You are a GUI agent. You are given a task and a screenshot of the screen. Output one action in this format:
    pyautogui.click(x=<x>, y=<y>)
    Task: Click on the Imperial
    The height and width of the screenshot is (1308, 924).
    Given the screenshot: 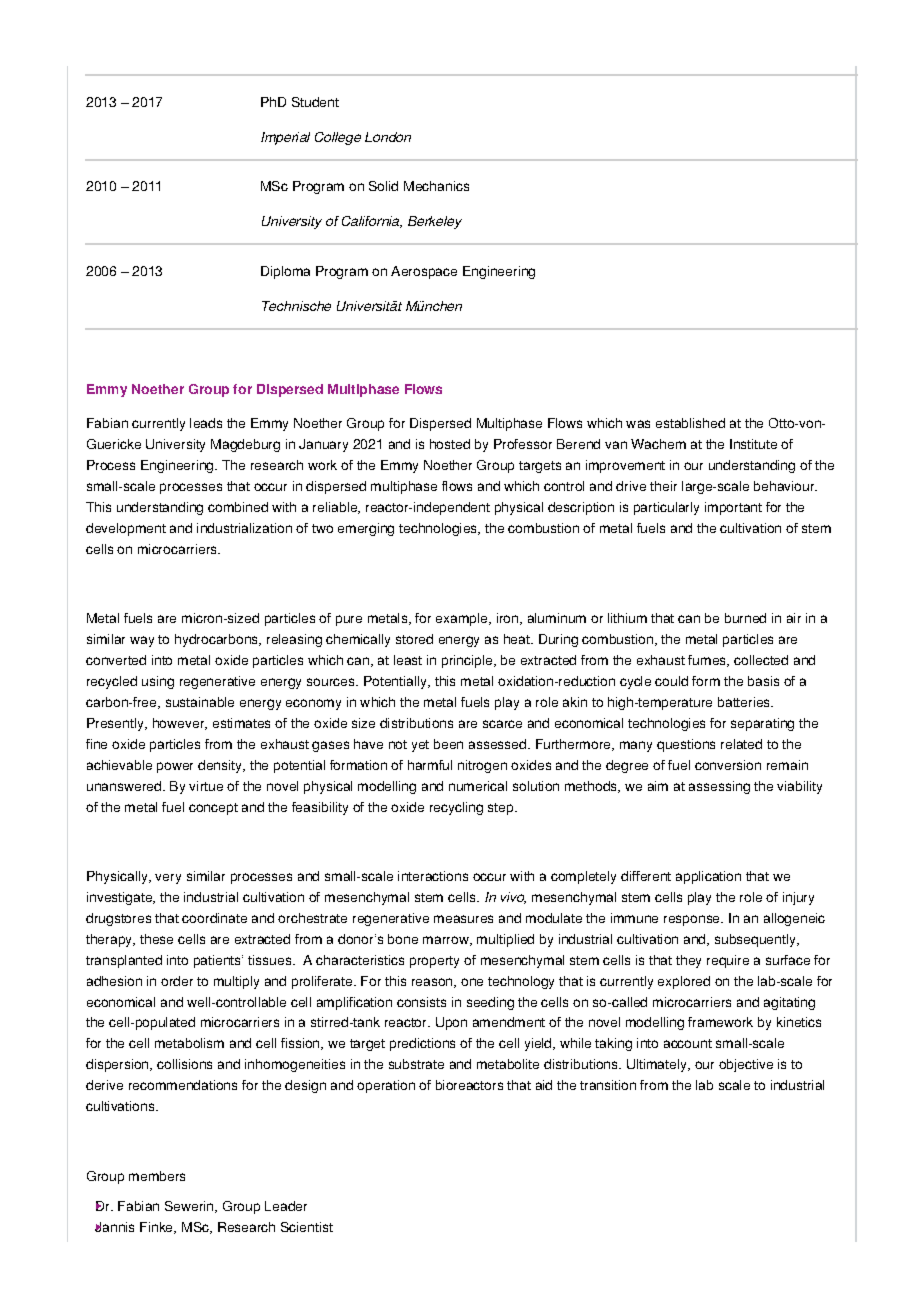 What is the action you would take?
    pyautogui.click(x=285, y=138)
